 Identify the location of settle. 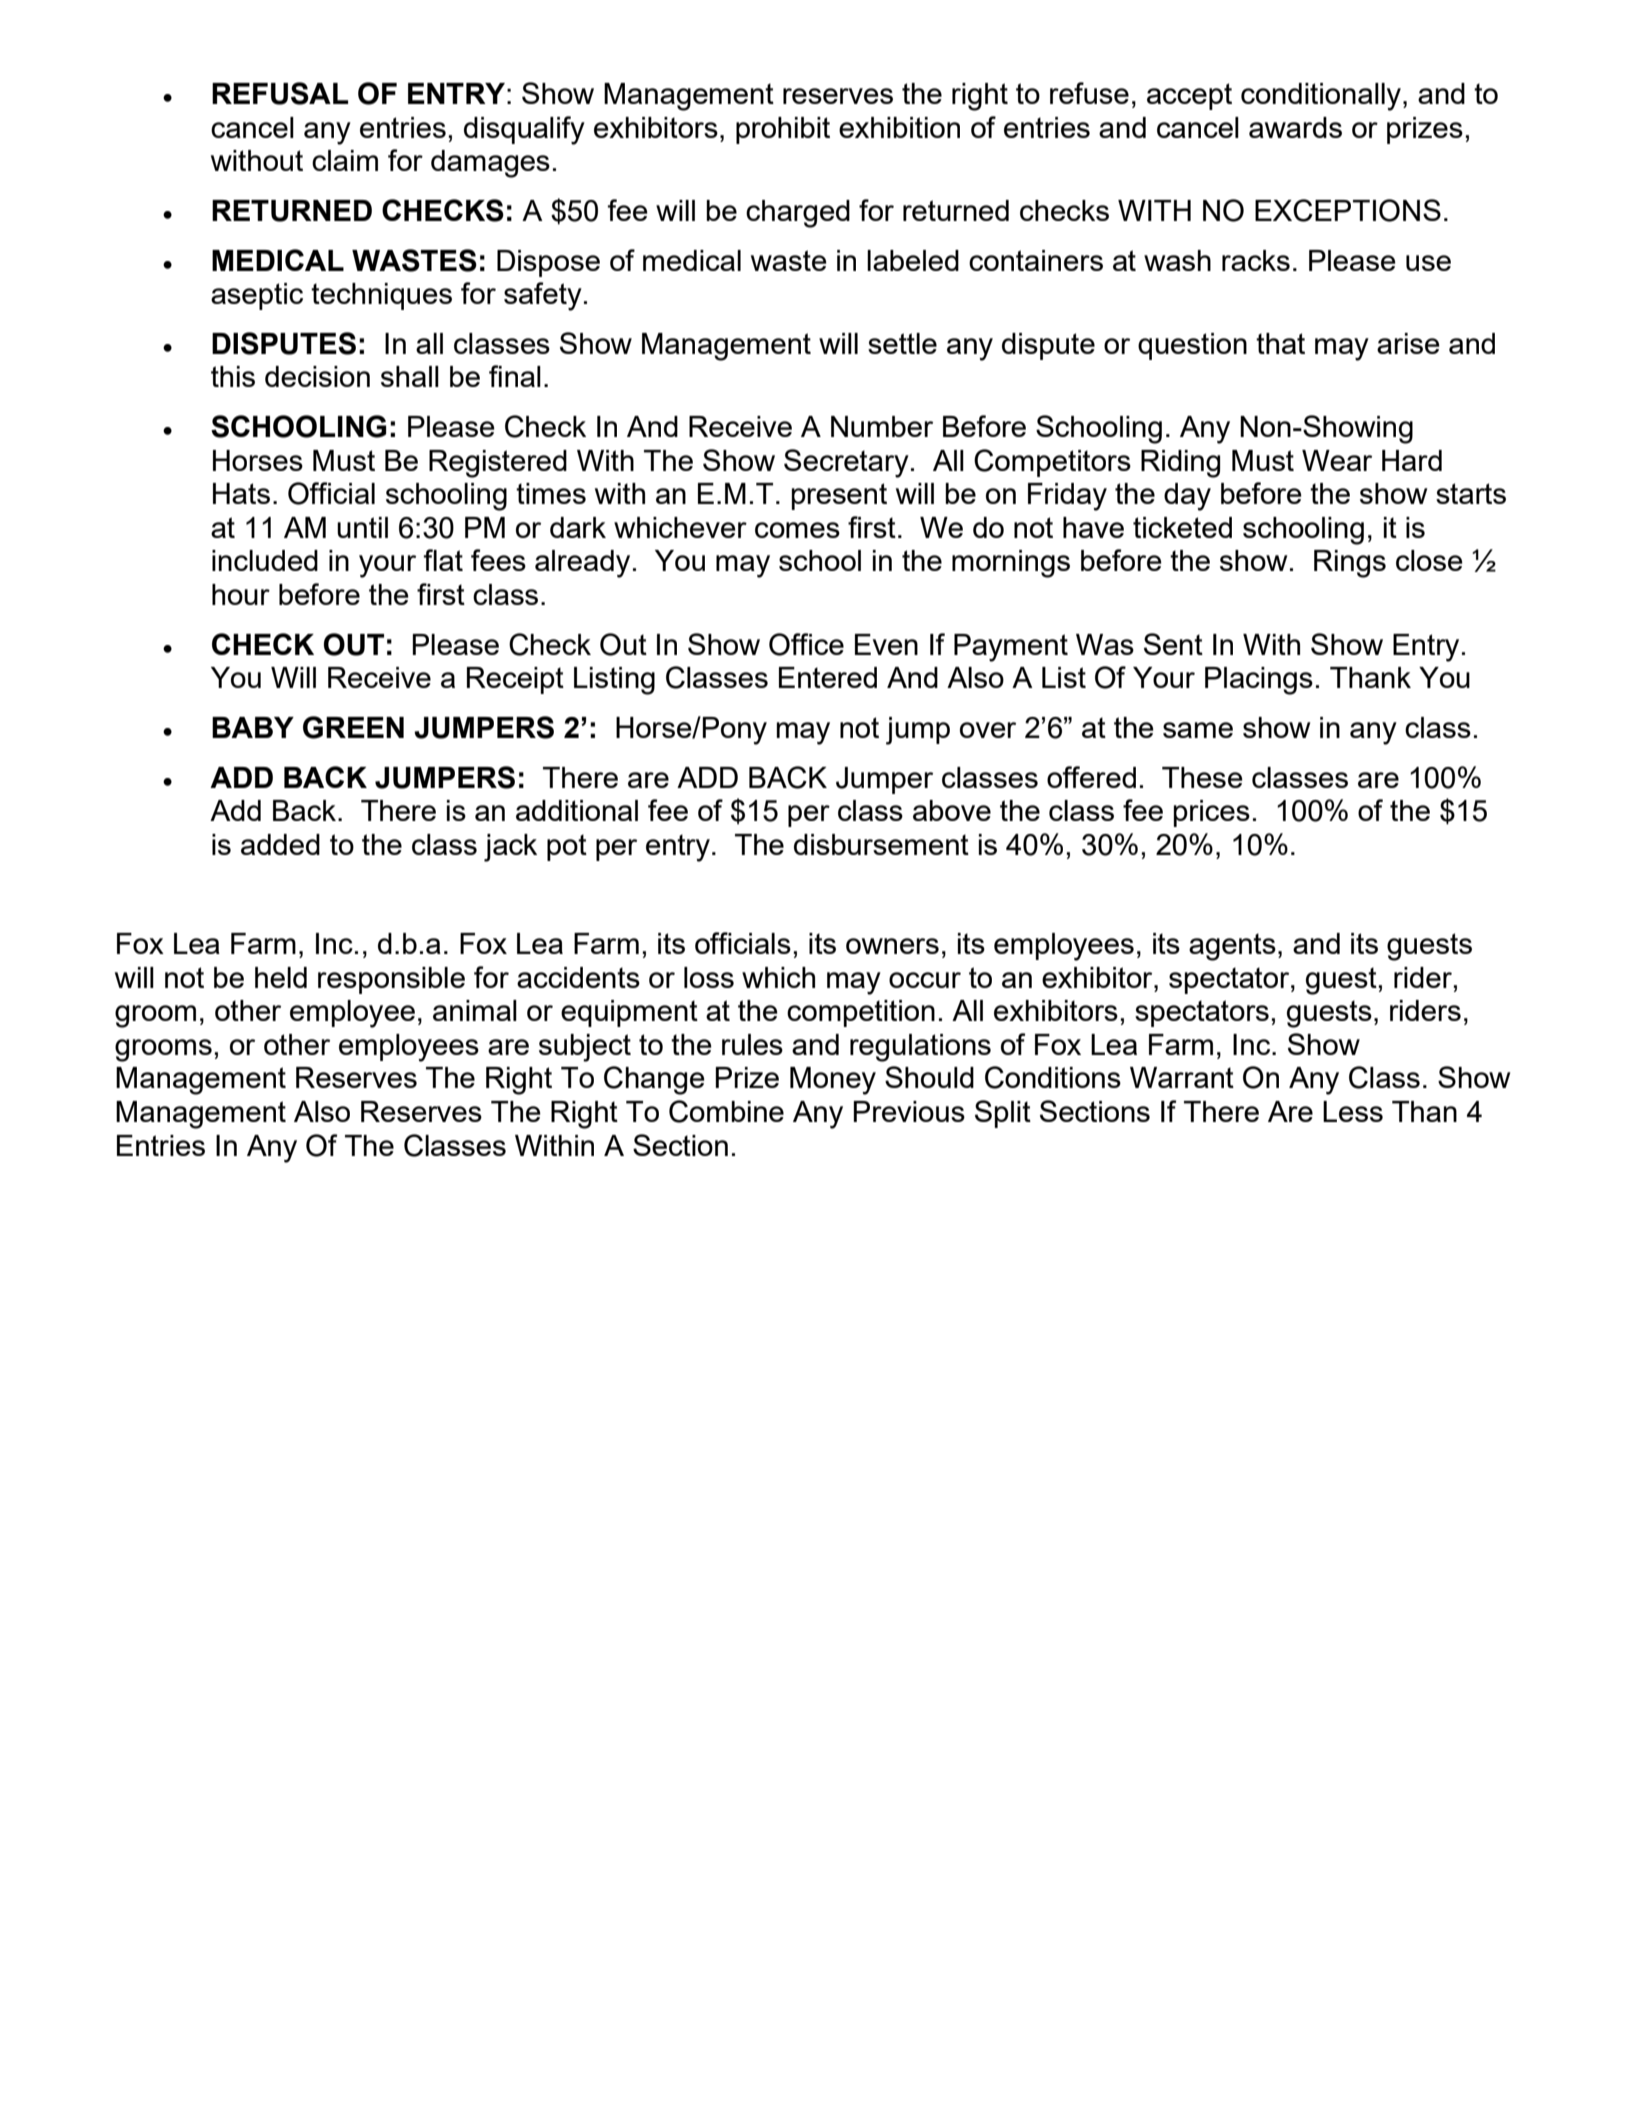
(902, 343).
